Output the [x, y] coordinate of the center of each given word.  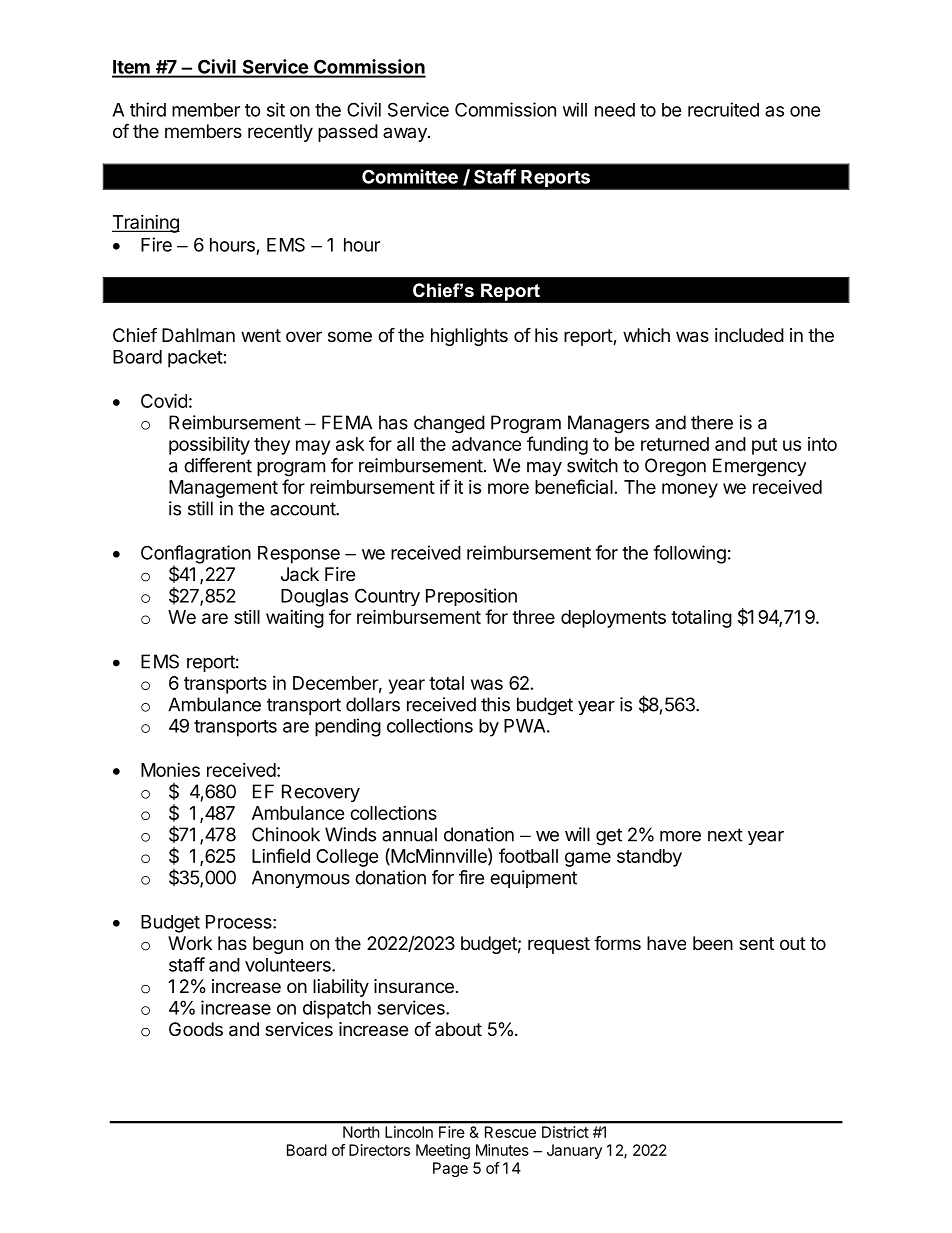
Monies [170, 770]
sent [756, 943]
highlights [469, 337]
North [361, 1132]
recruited [723, 109]
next [725, 835]
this [495, 704]
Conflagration [196, 555]
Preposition [471, 597]
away [406, 134]
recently [280, 133]
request [559, 945]
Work [190, 943]
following [689, 554]
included [749, 335]
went [261, 335]
